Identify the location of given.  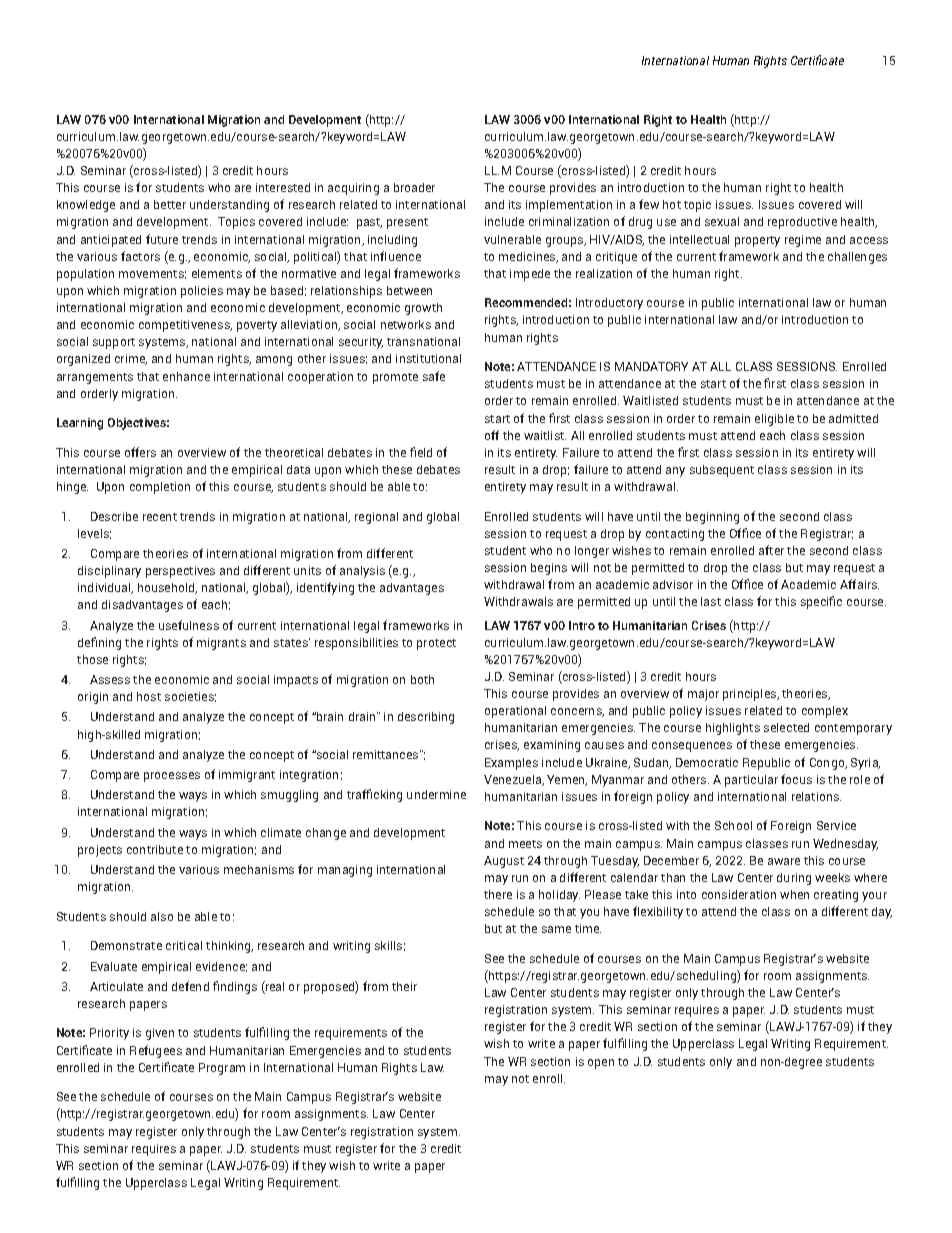
(160, 1034).
